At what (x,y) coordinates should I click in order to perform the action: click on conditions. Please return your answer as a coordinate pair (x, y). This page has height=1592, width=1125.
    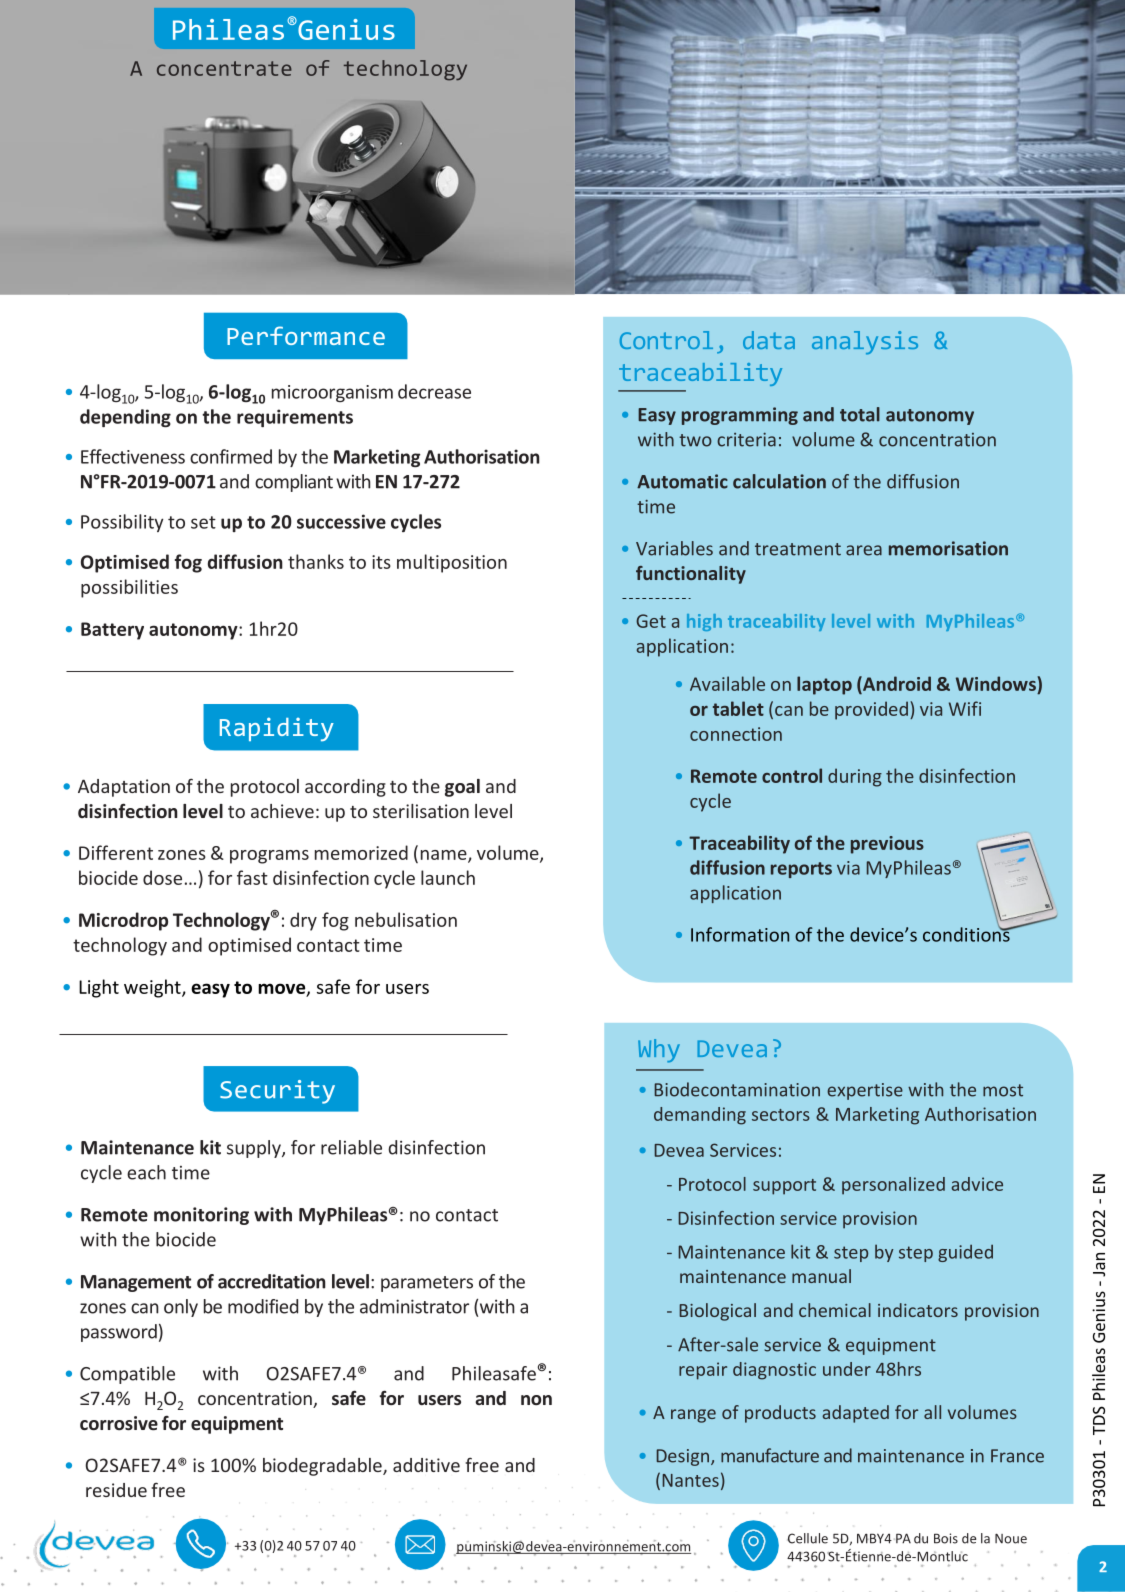
    Looking at the image, I should click on (967, 933).
